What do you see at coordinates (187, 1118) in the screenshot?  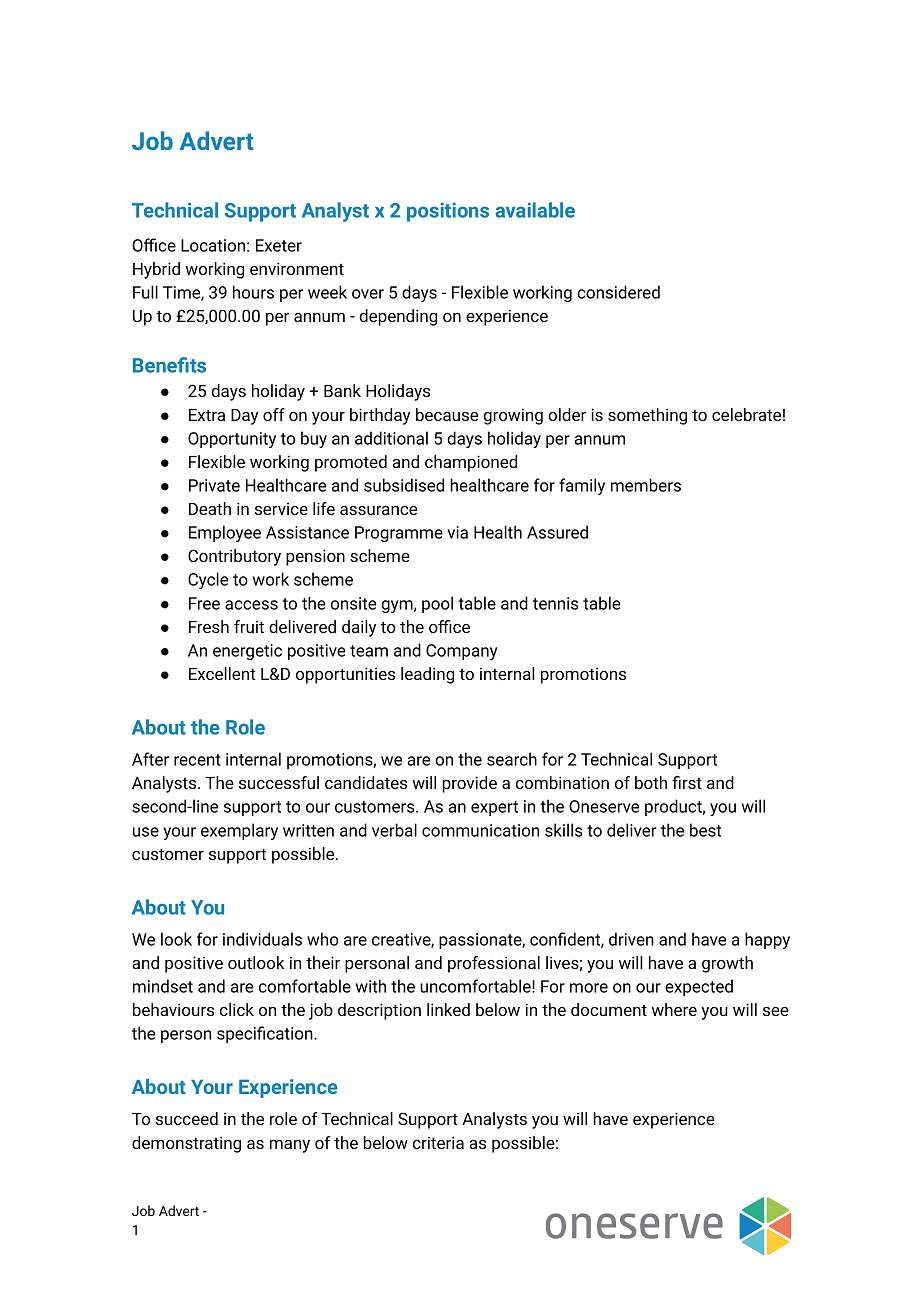 I see `succeed` at bounding box center [187, 1118].
